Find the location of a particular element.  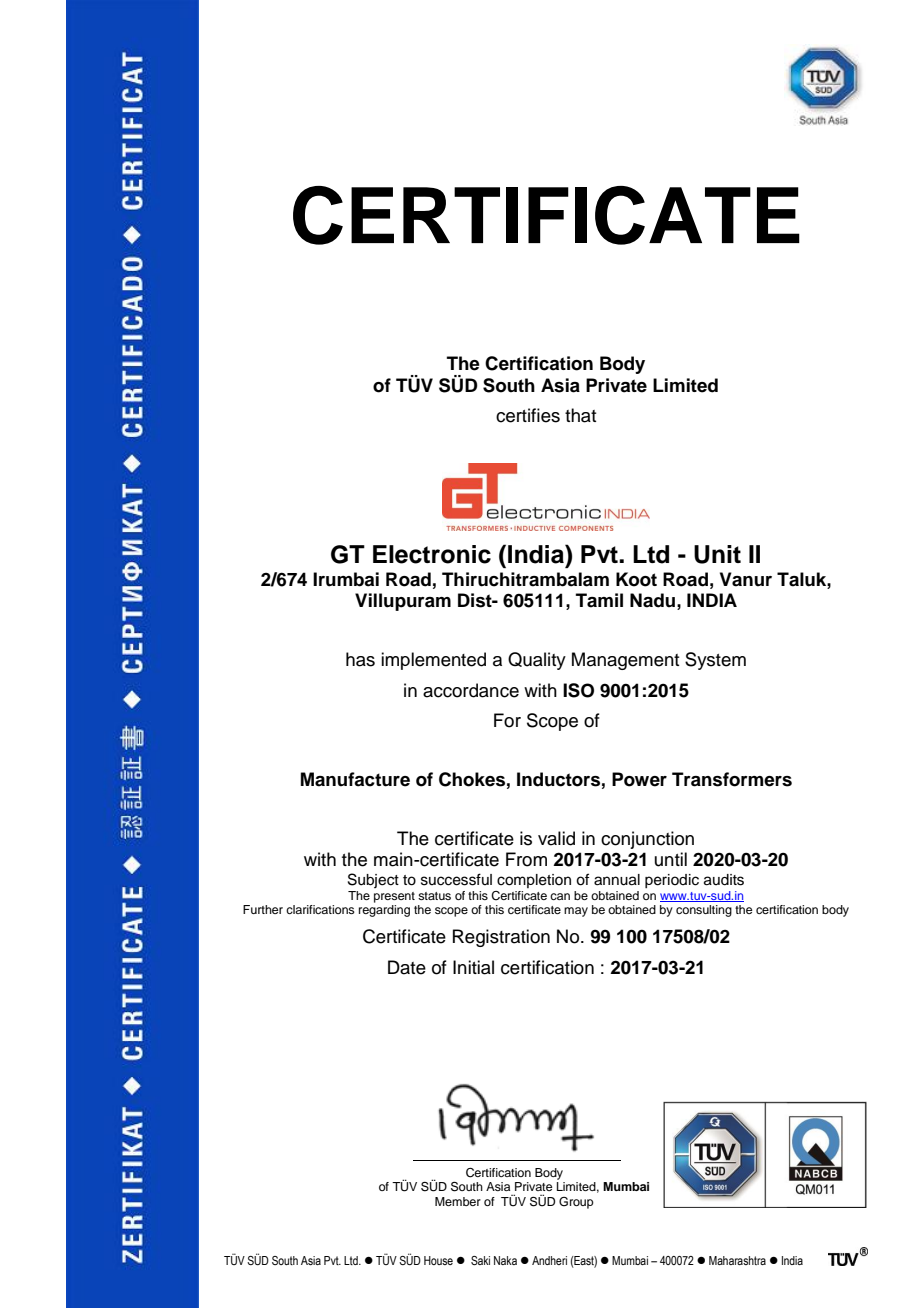

Power is located at coordinates (639, 779).
